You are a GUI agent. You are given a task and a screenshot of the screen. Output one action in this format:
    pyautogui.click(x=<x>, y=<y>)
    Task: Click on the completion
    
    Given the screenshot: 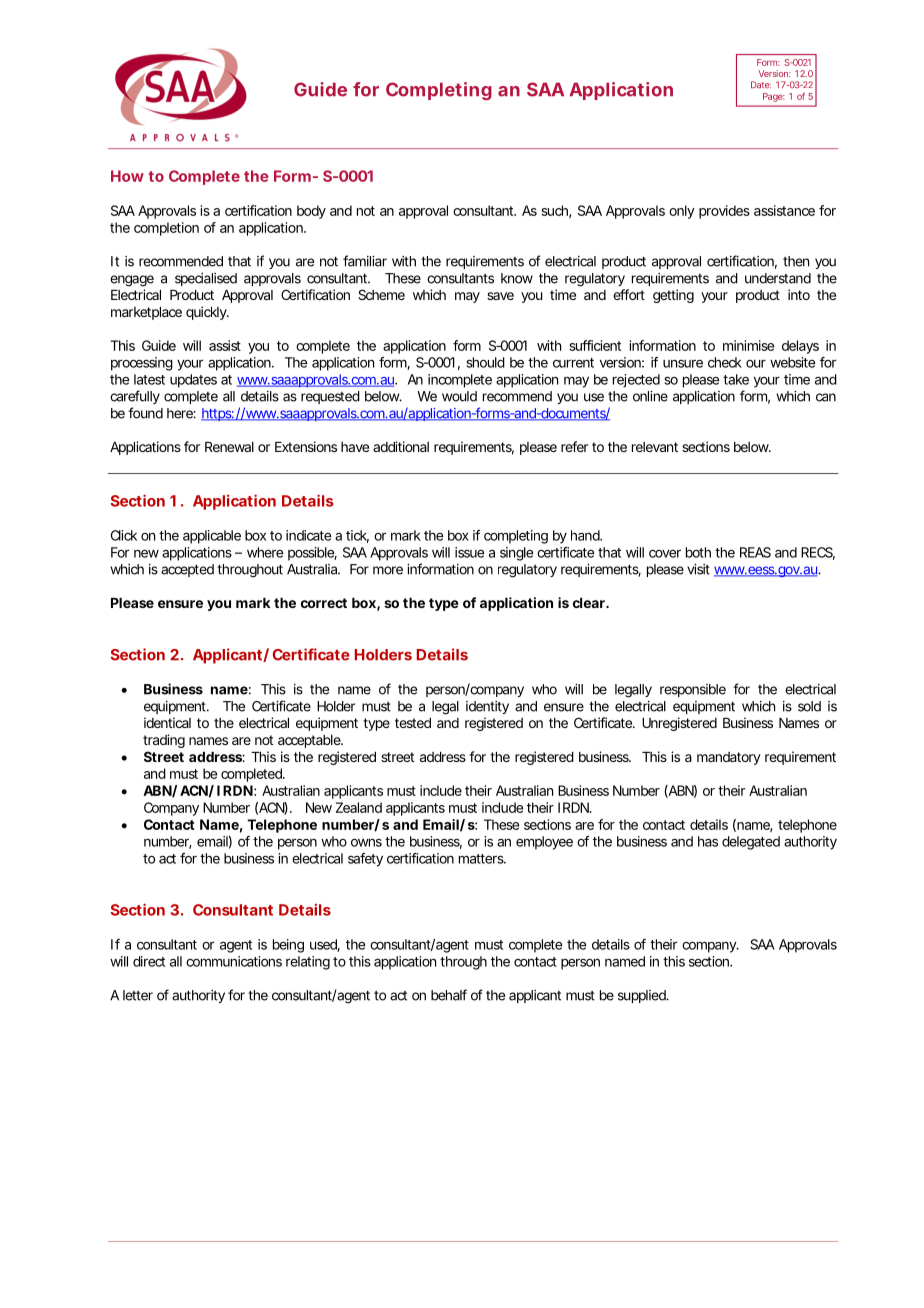 What is the action you would take?
    pyautogui.click(x=166, y=229)
